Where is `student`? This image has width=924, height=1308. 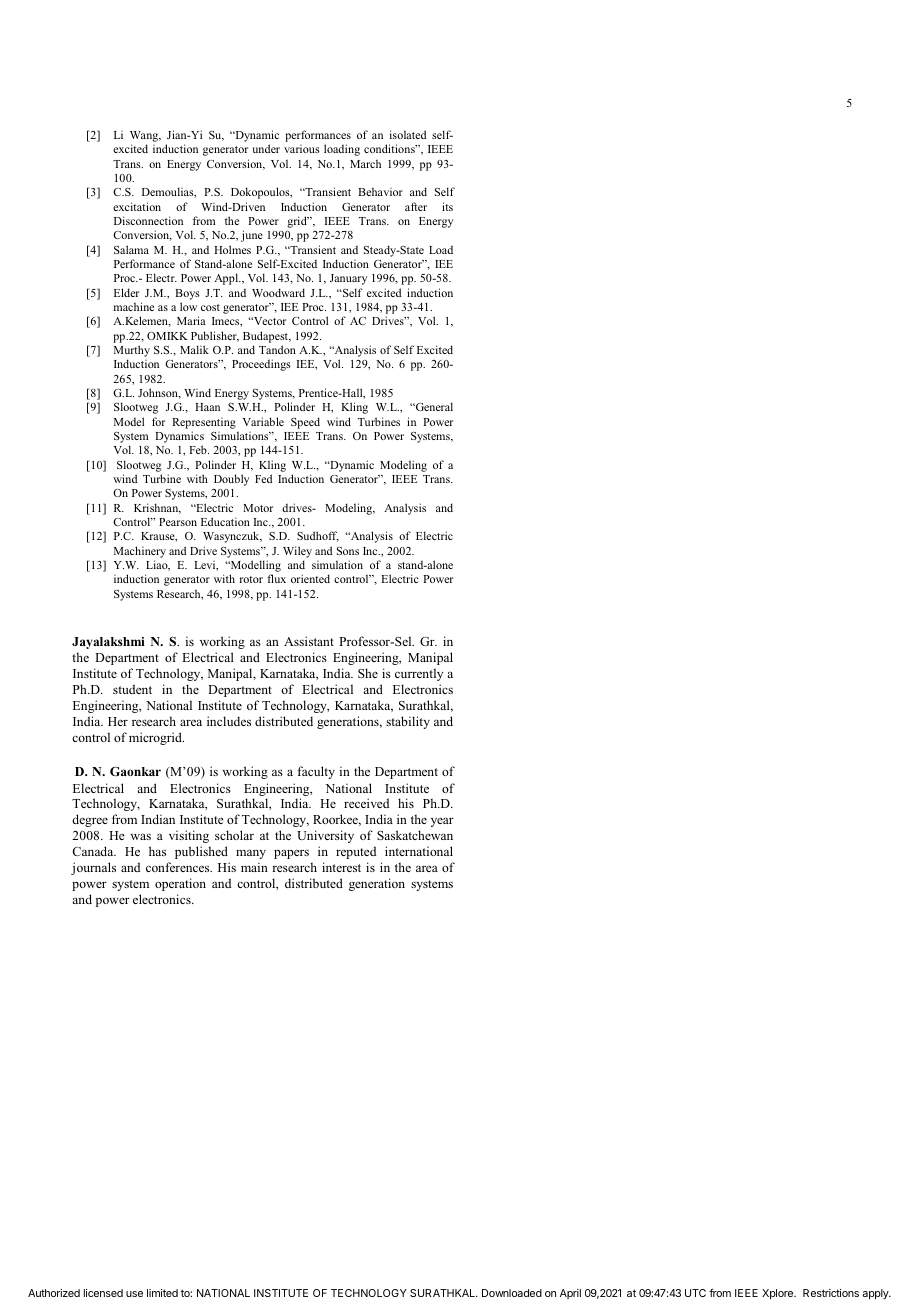
student is located at coordinates (132, 689).
